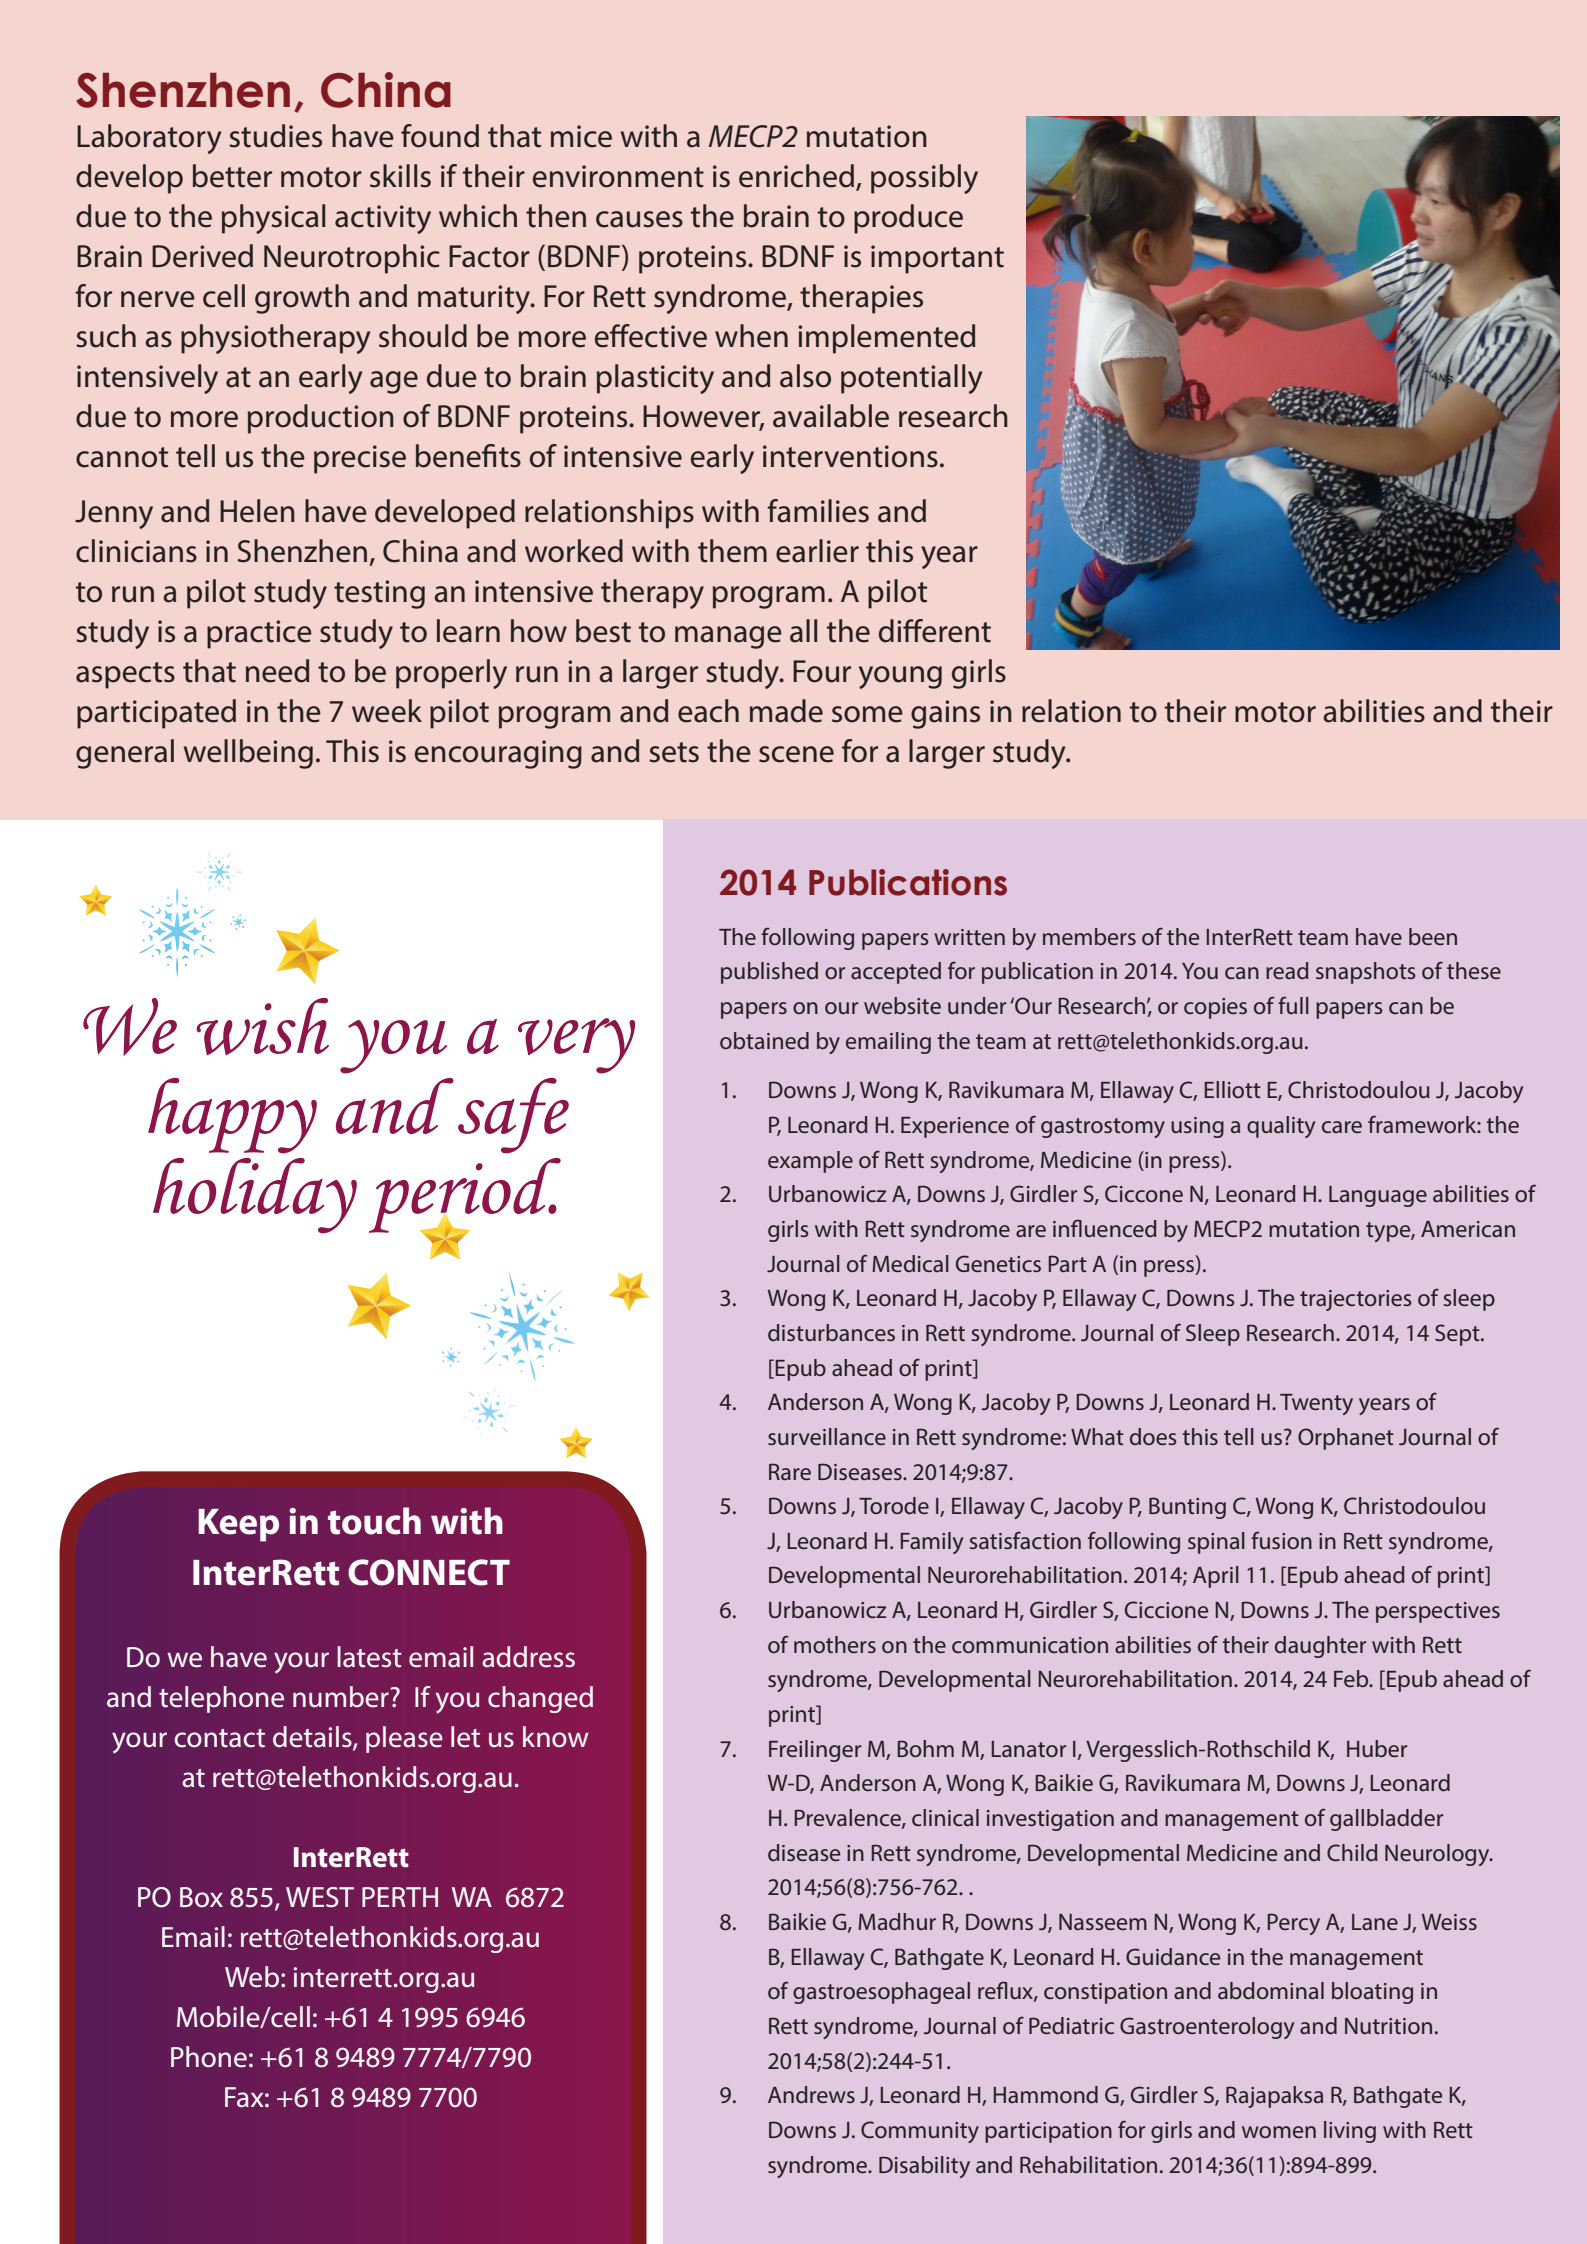  I want to click on quality, so click(1281, 1127).
